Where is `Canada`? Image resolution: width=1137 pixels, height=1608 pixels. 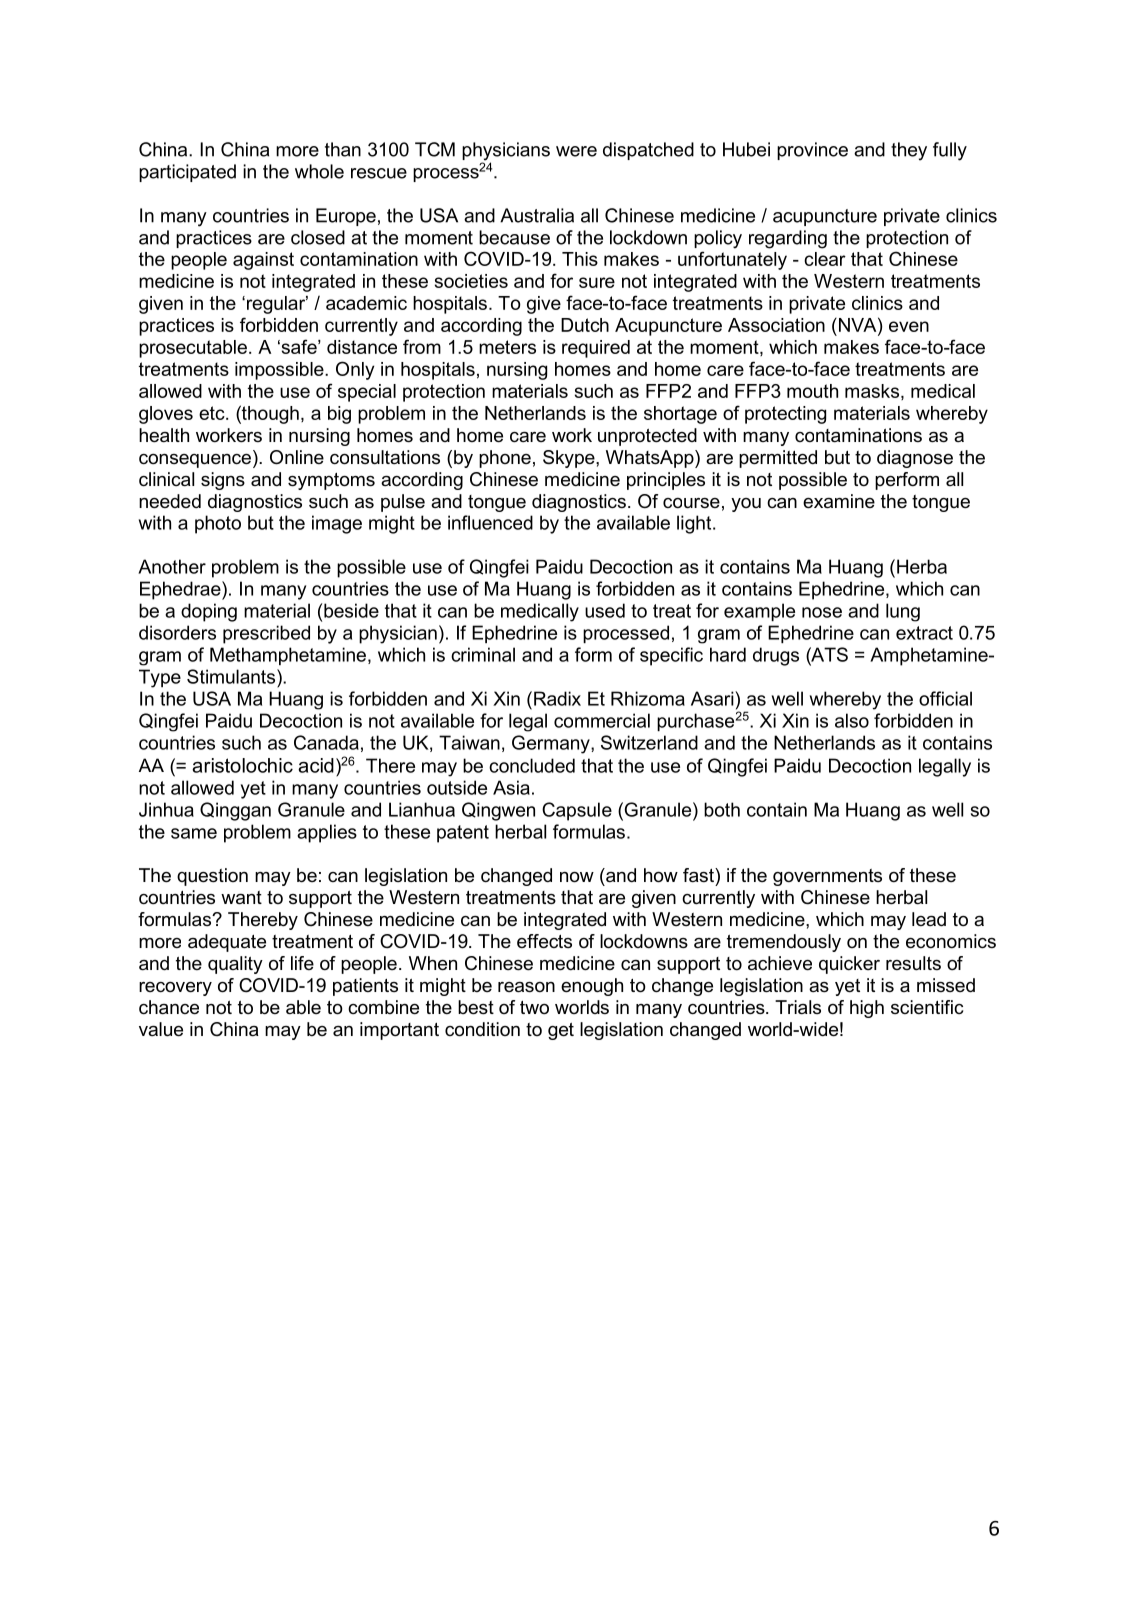
Canada is located at coordinates (326, 742).
